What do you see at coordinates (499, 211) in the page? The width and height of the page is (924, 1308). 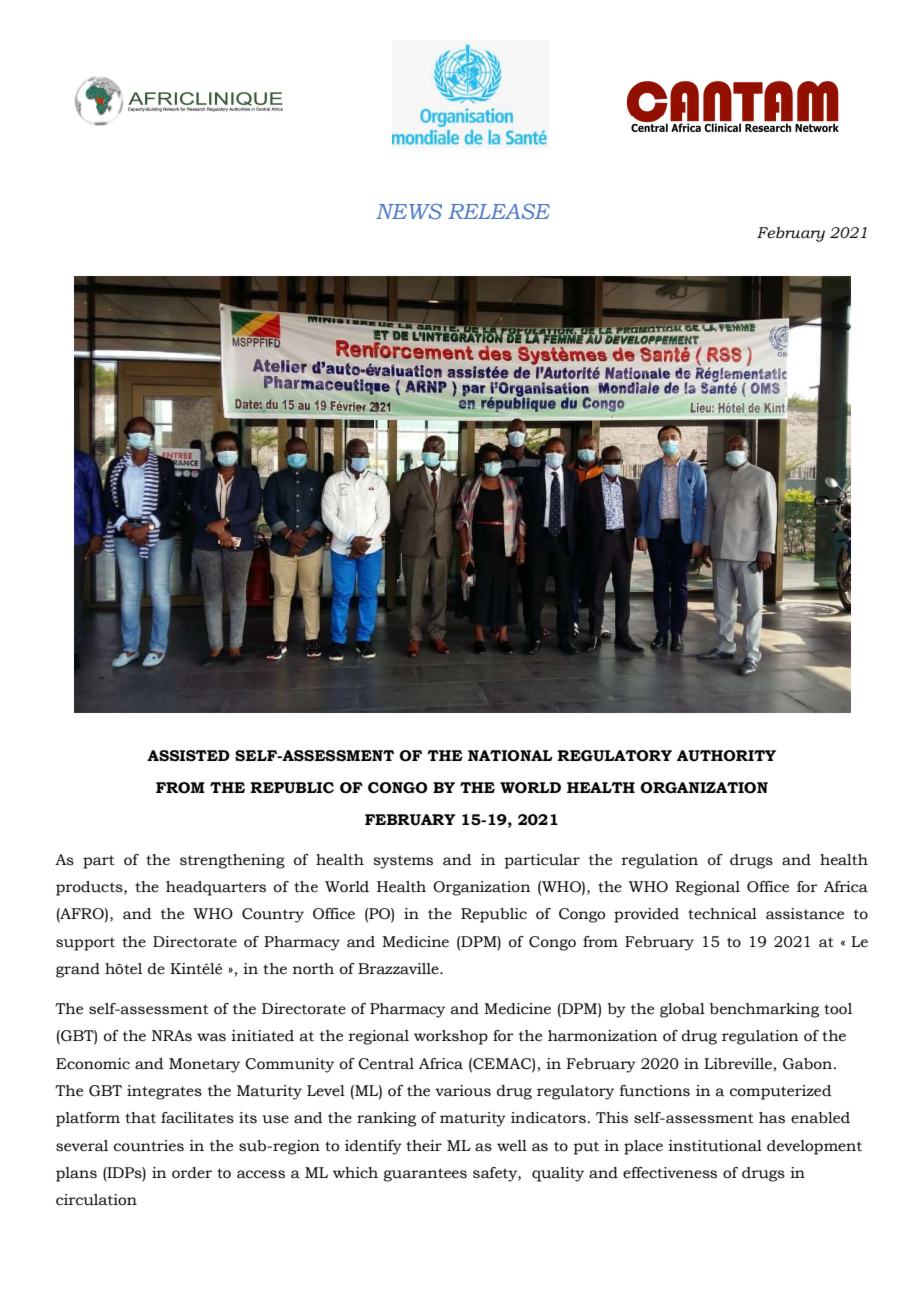 I see `RELEASE` at bounding box center [499, 211].
